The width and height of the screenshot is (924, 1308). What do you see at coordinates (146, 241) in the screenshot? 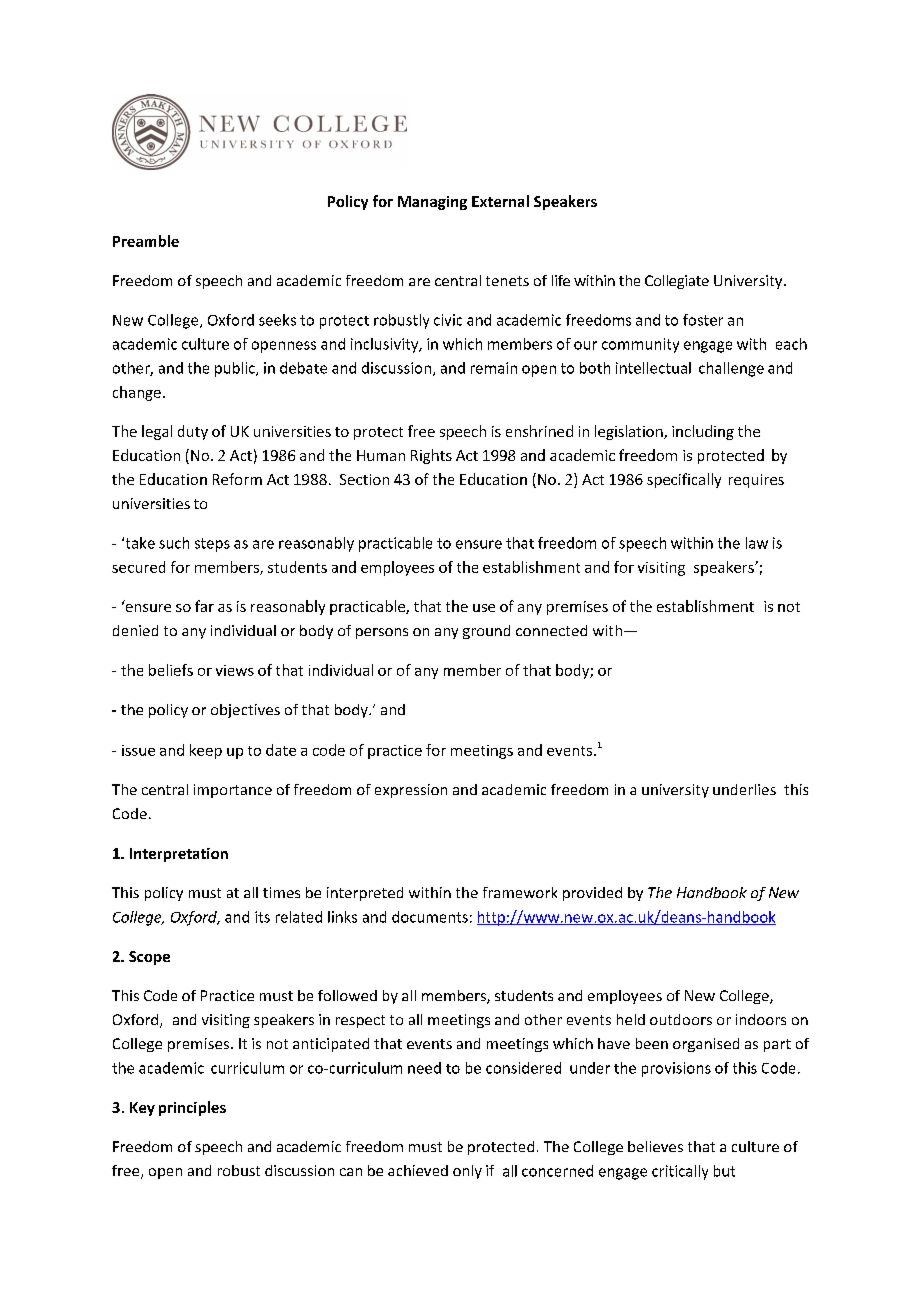
I see `Preamble` at bounding box center [146, 241].
